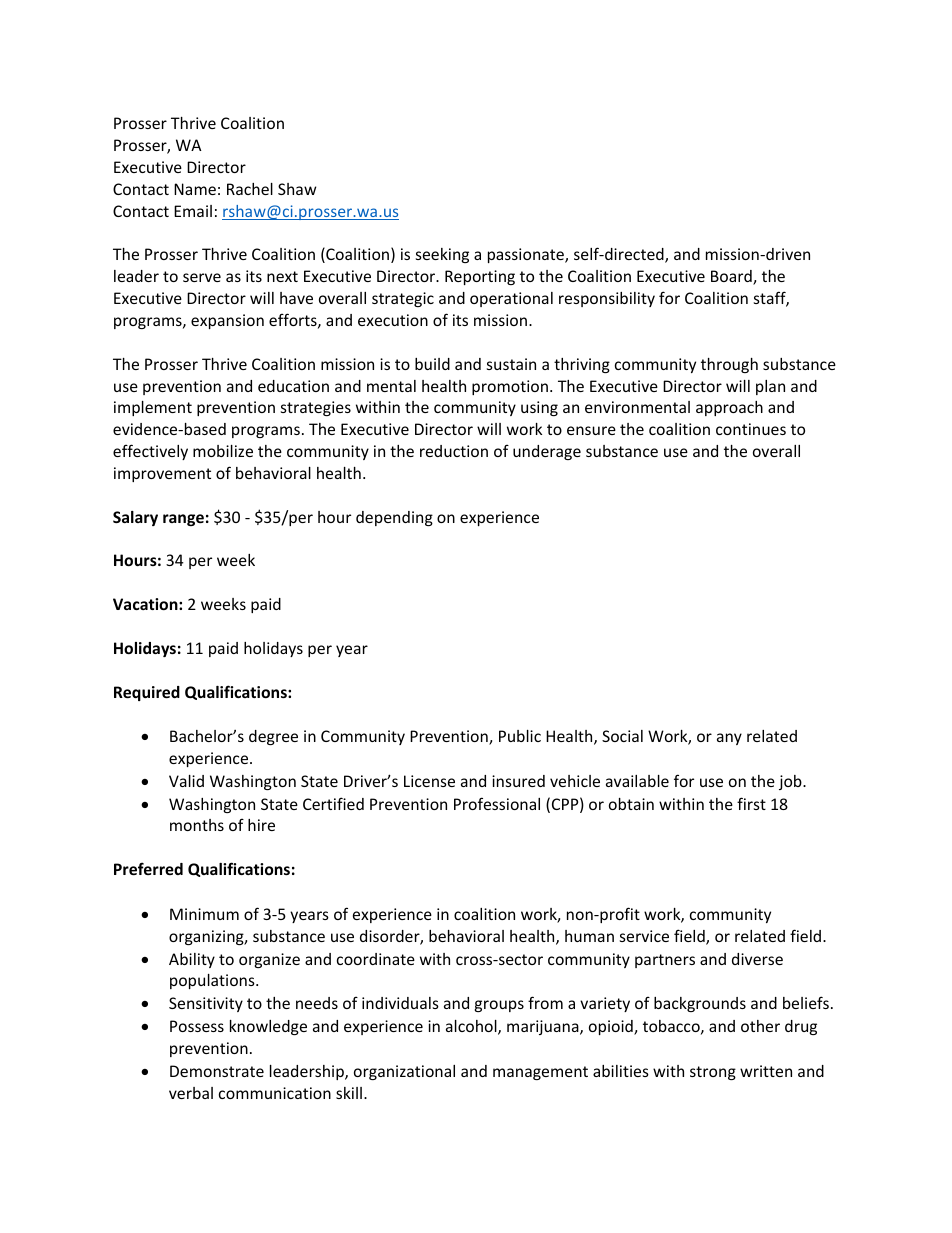 This screenshot has height=1233, width=952. I want to click on Professional, so click(497, 803).
